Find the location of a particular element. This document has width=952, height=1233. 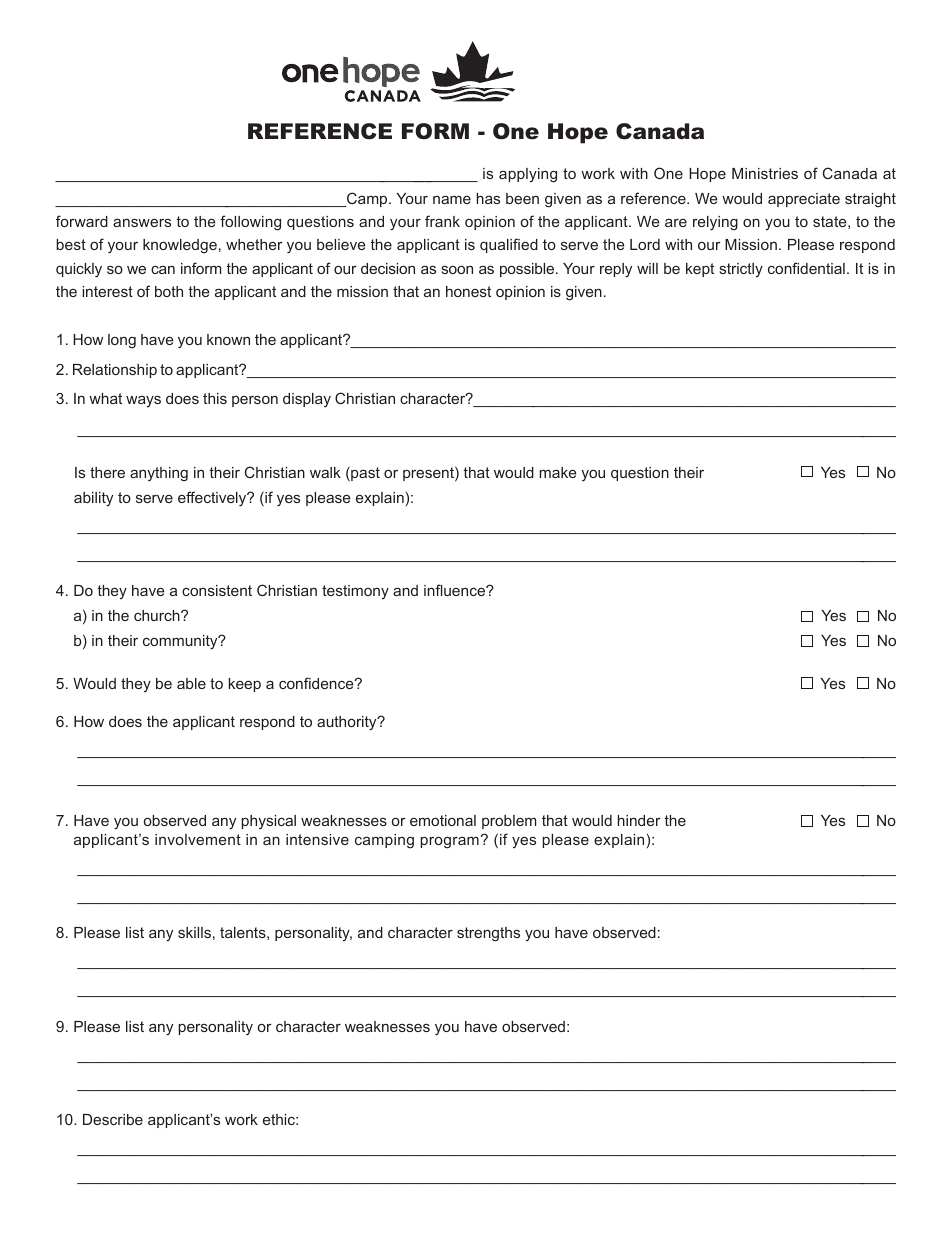

appreciate is located at coordinates (804, 200).
